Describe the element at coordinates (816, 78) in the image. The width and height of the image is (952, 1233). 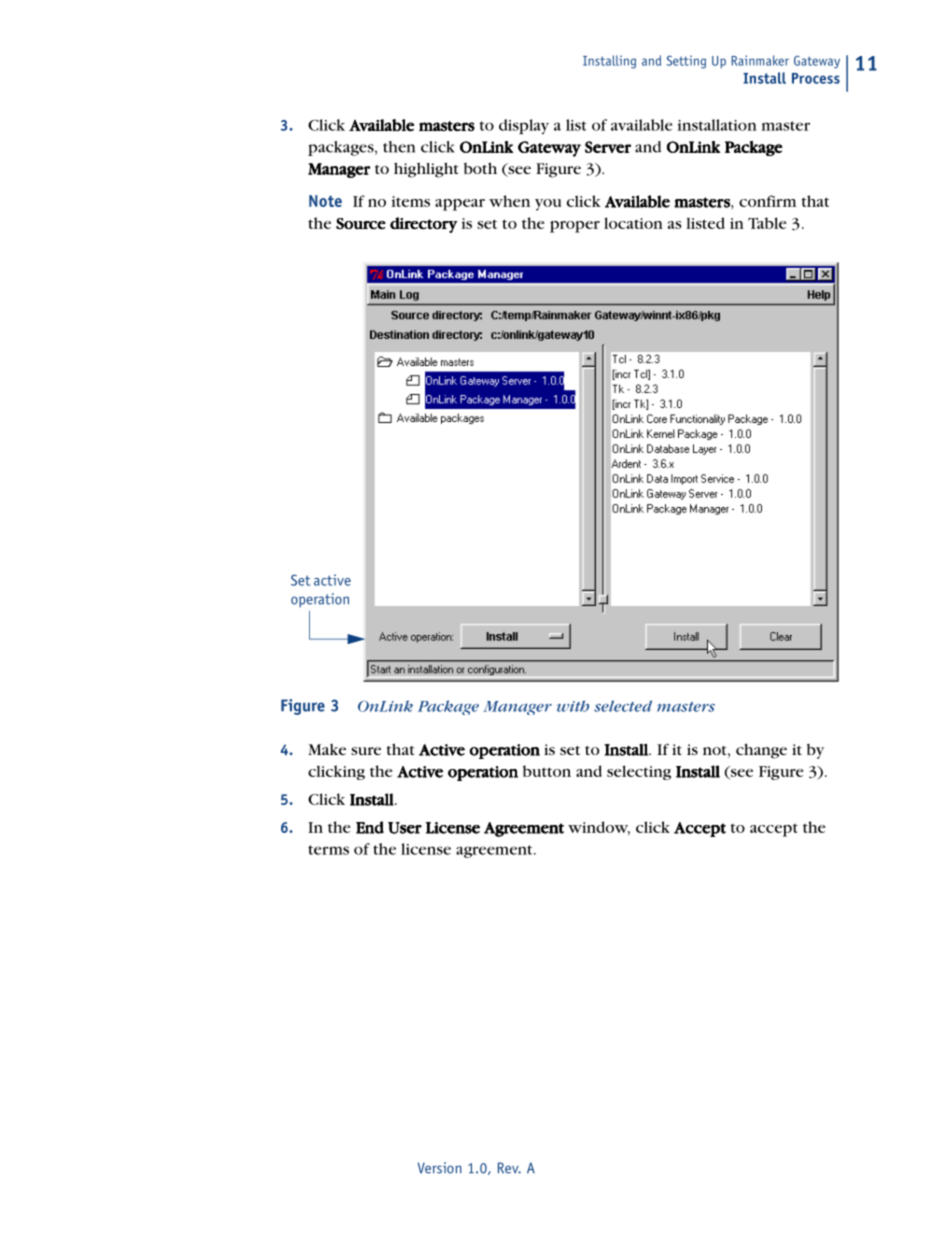
I see `Process` at that location.
